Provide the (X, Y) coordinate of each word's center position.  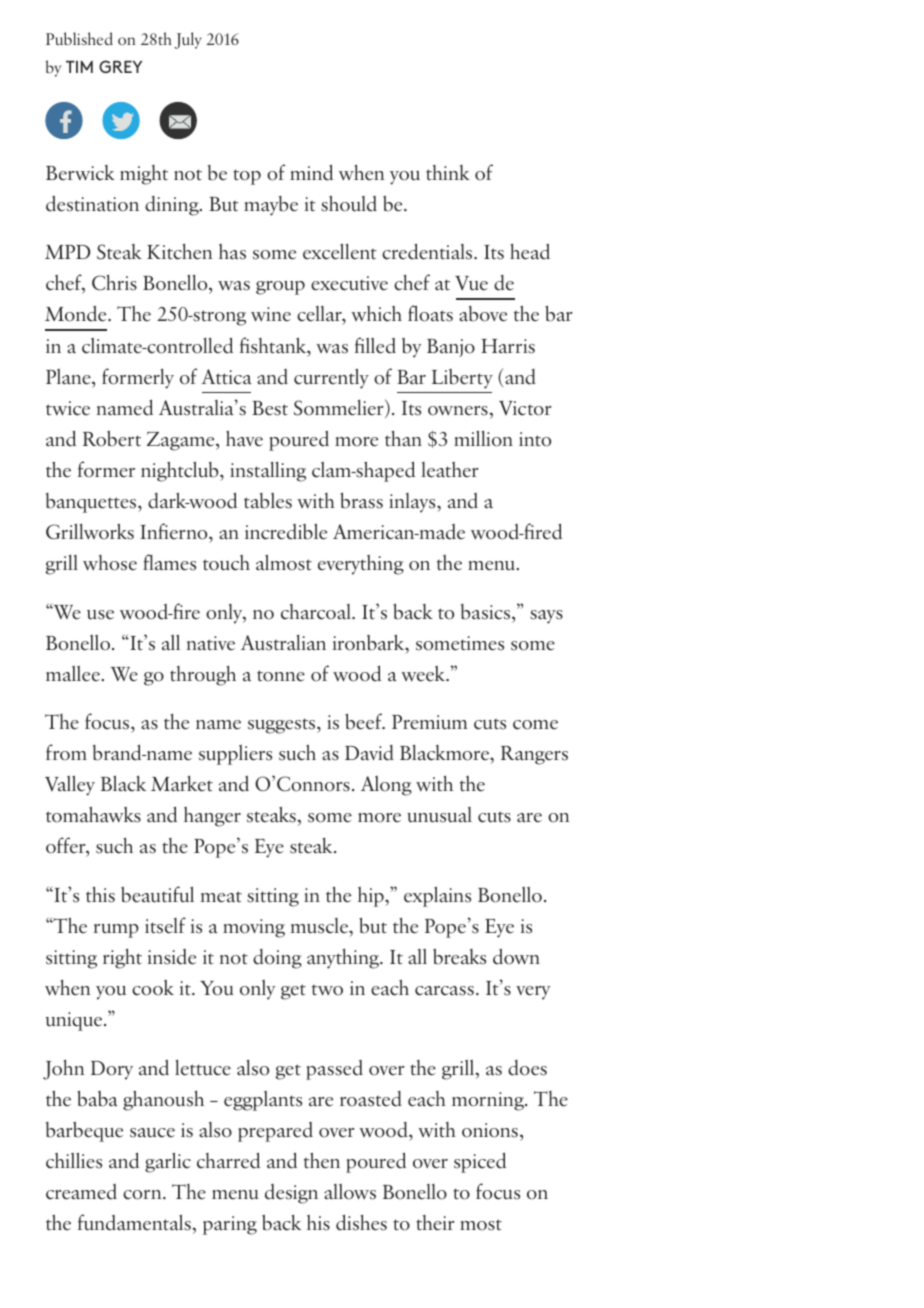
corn (143, 1195)
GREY (120, 66)
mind (311, 172)
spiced (480, 1162)
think (448, 173)
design (291, 1194)
